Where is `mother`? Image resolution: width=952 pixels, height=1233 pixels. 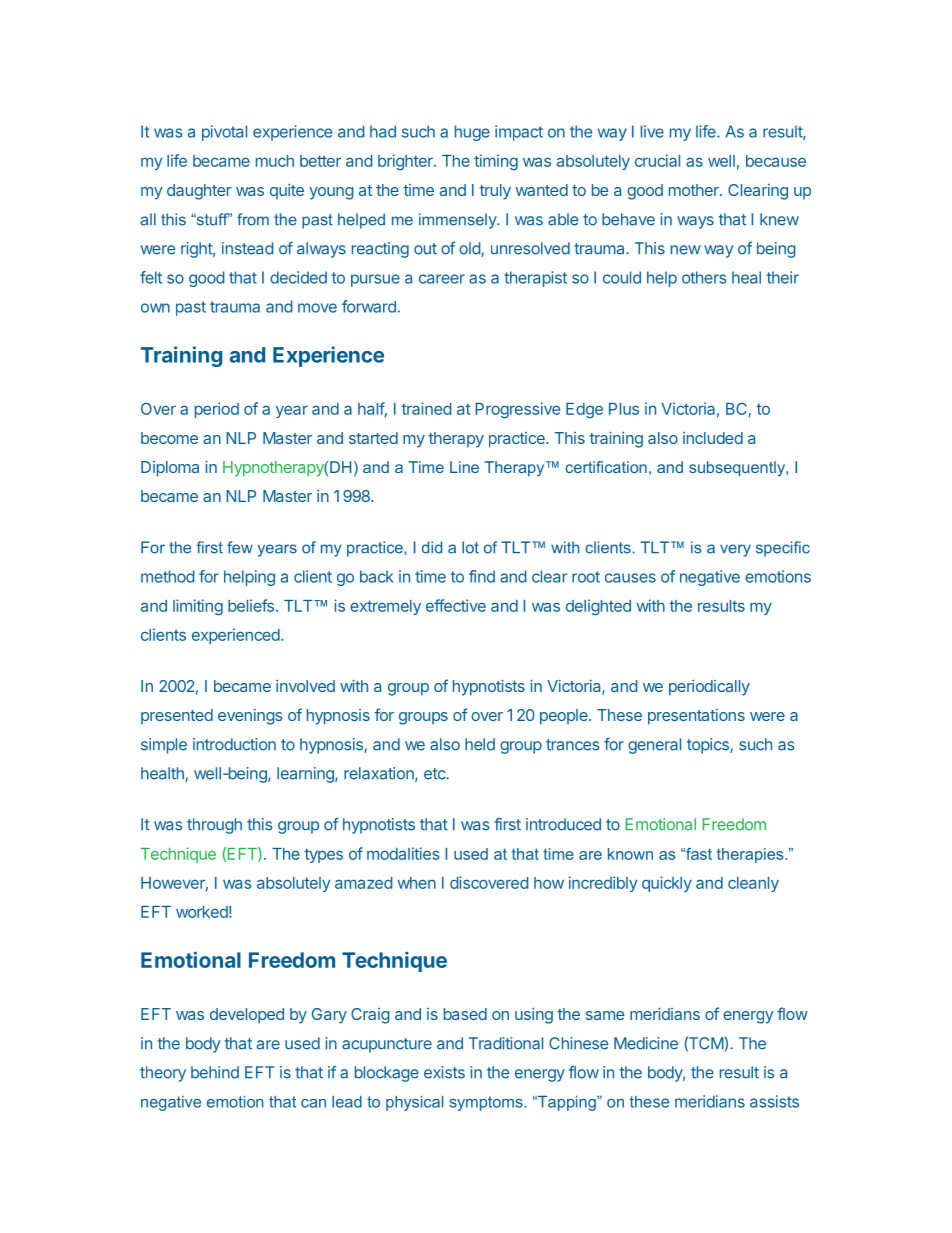
mother is located at coordinates (695, 190).
